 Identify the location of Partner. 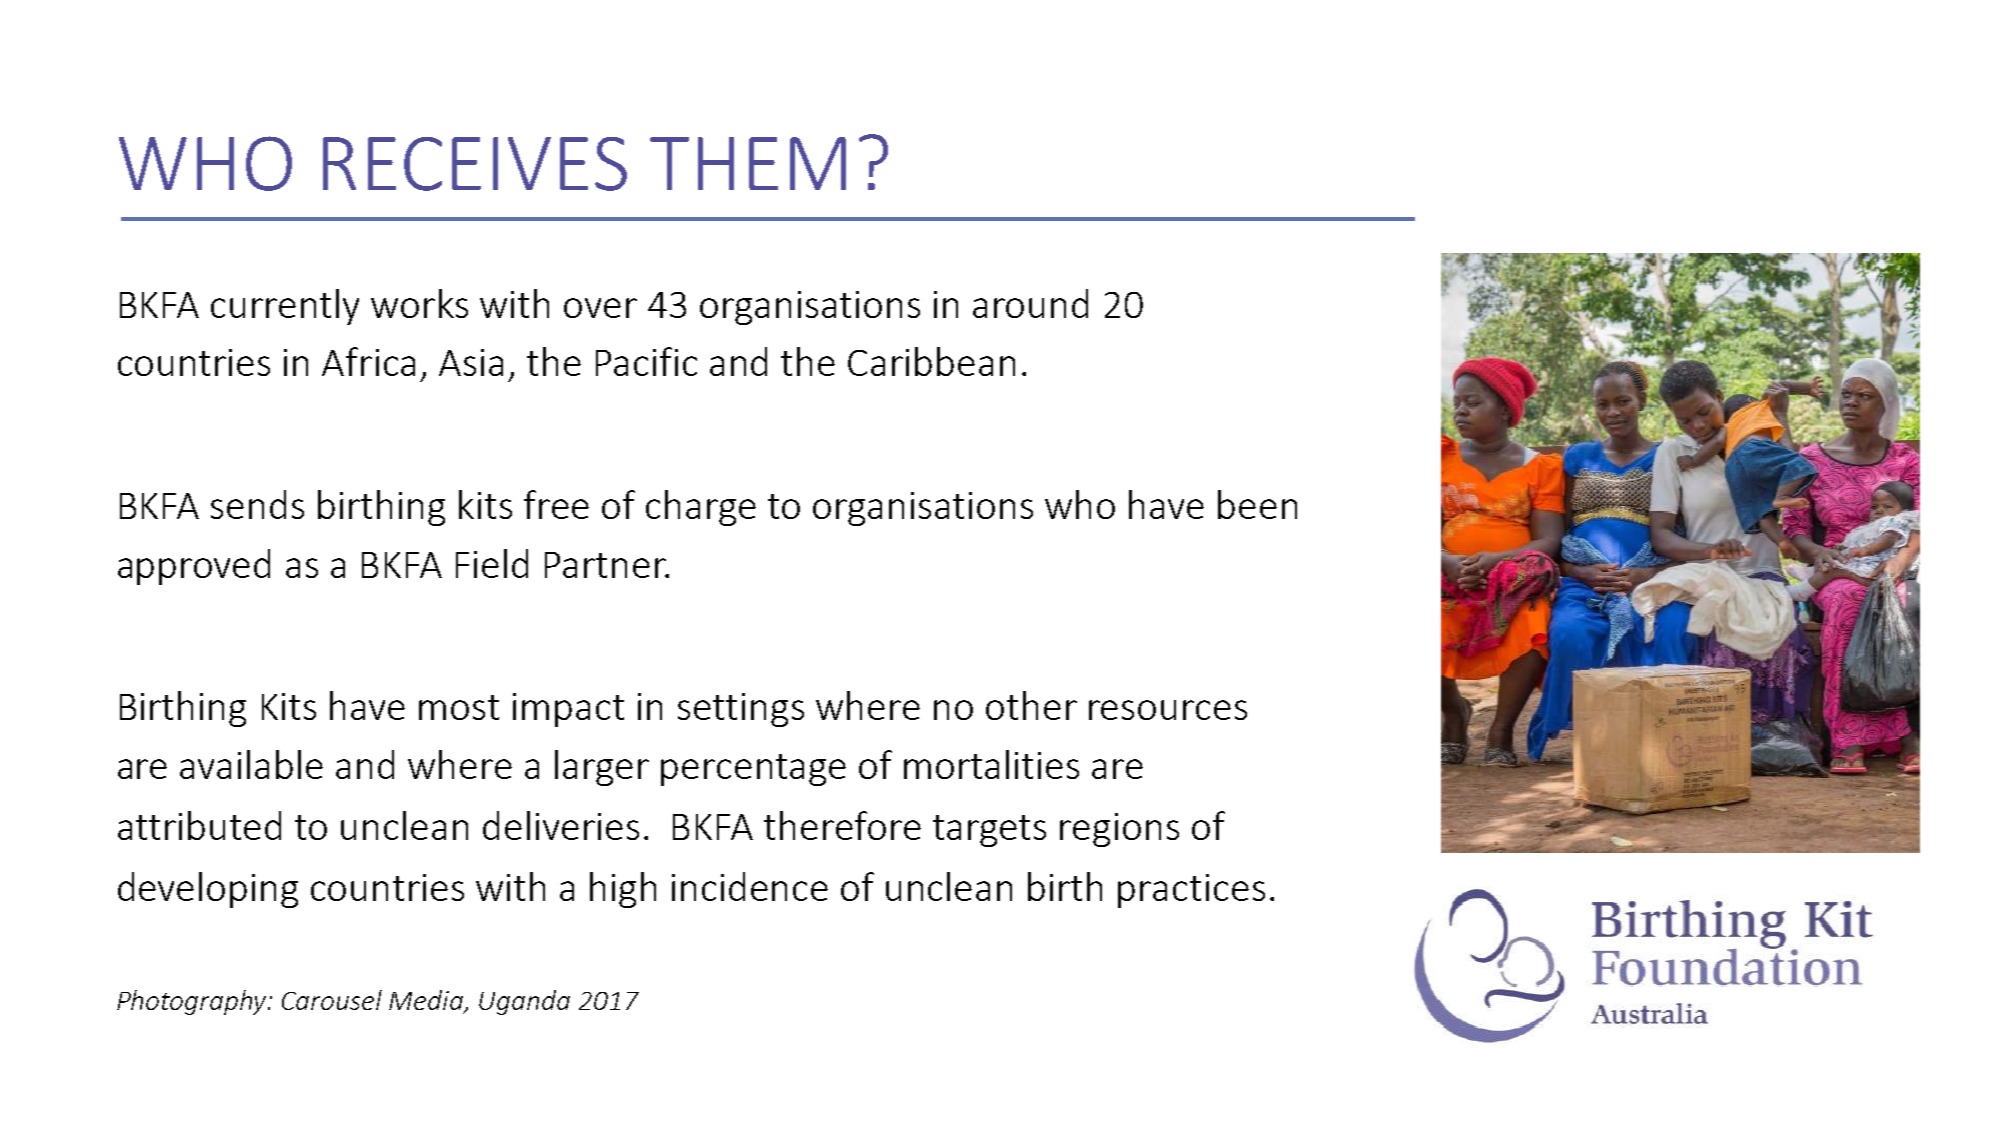
(607, 565).
